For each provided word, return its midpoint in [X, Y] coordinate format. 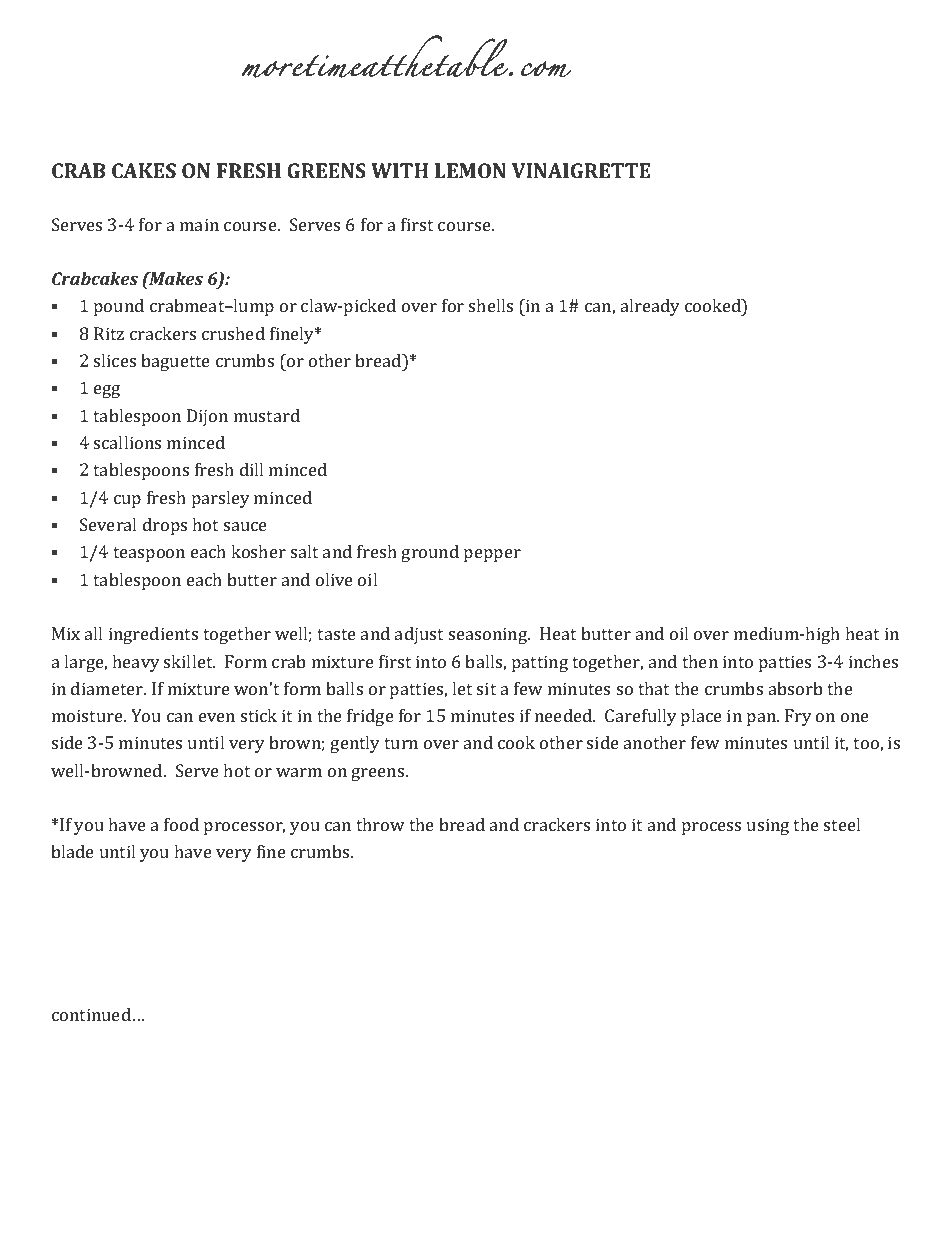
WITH [399, 170]
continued [91, 1014]
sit [486, 688]
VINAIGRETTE [581, 170]
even [217, 717]
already [650, 307]
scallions [127, 442]
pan [762, 719]
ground [430, 553]
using [768, 826]
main [199, 224]
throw [380, 824]
